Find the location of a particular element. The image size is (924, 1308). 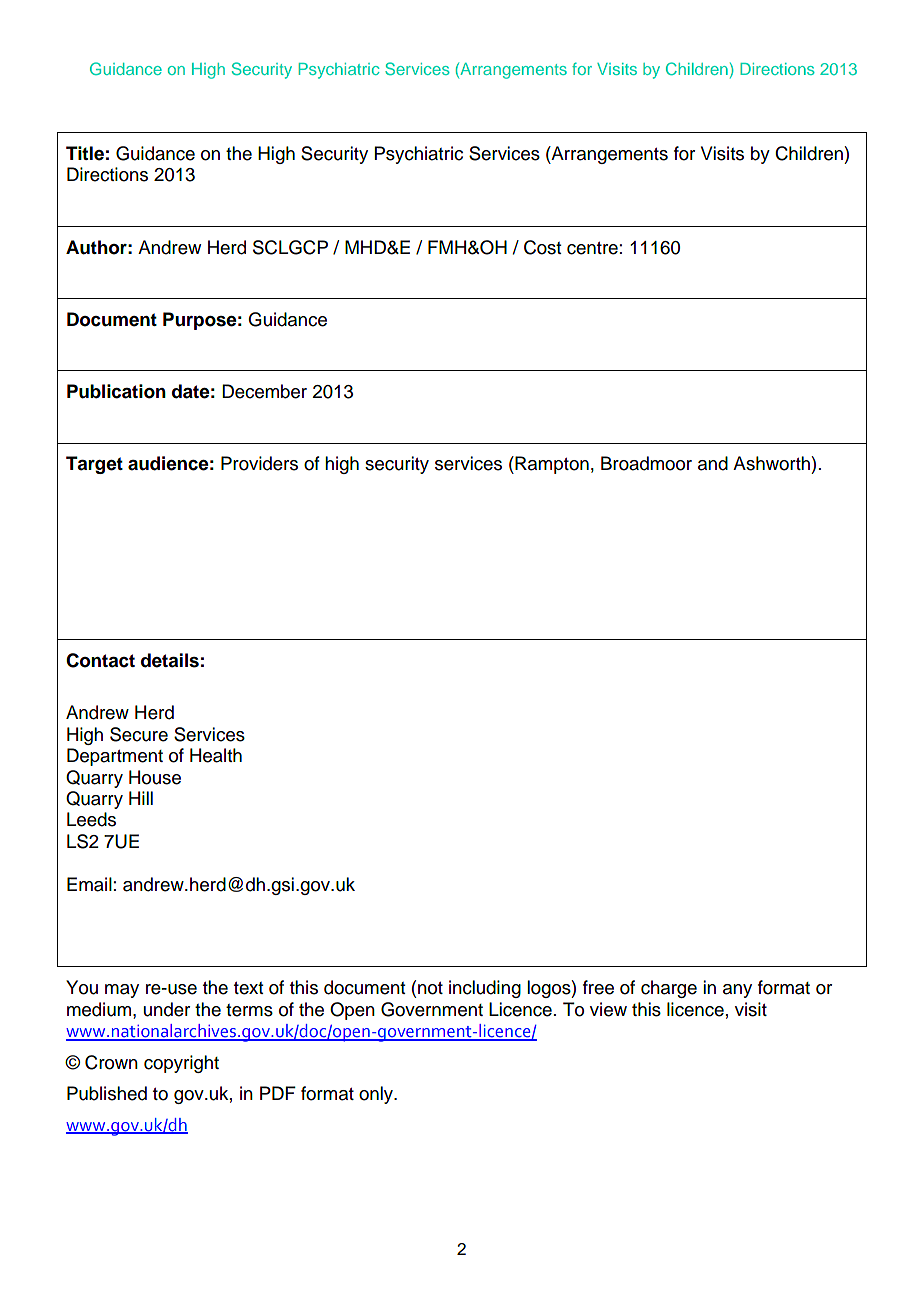

Title is located at coordinates (85, 153).
